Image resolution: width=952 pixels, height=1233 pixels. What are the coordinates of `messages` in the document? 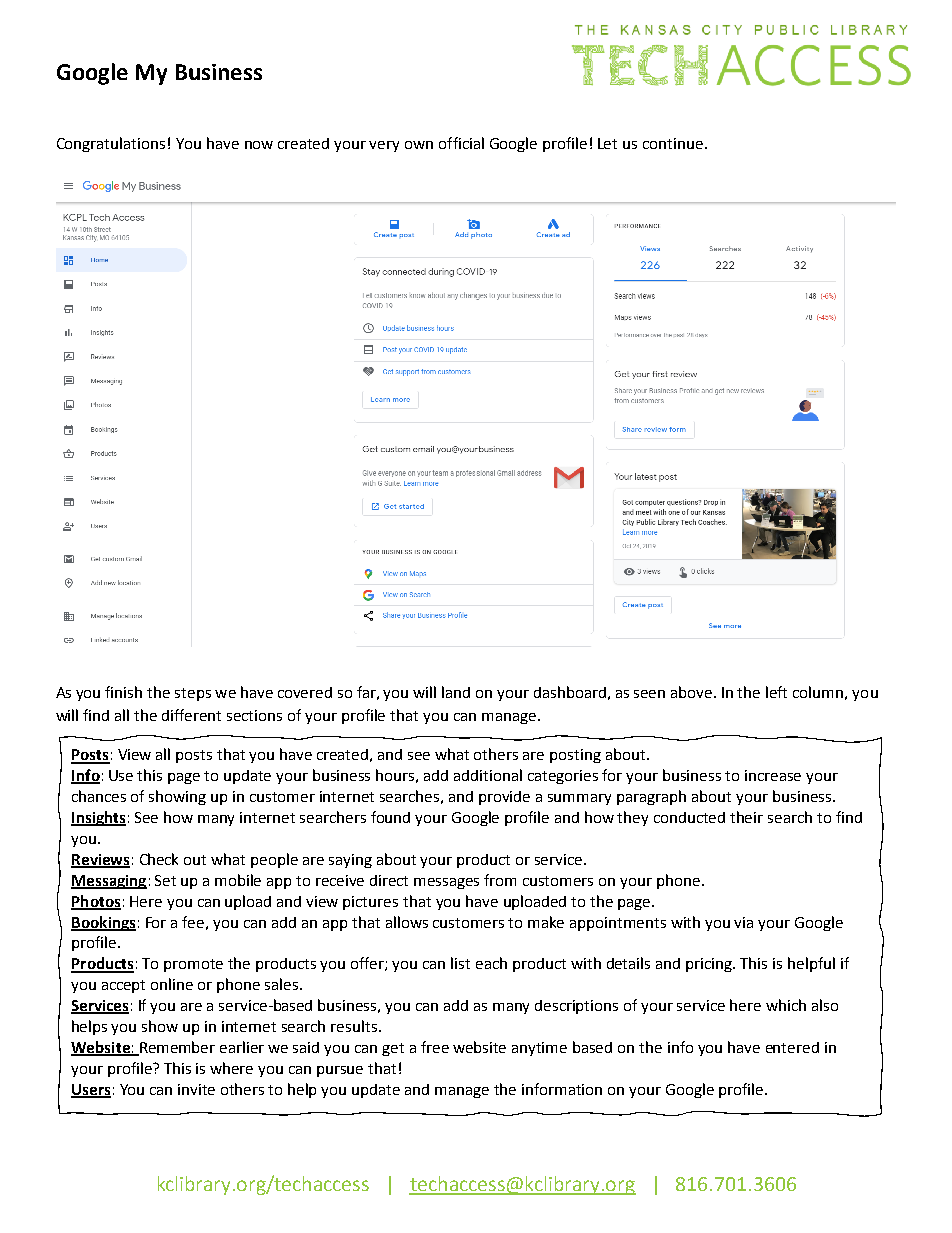 It's located at (446, 883).
